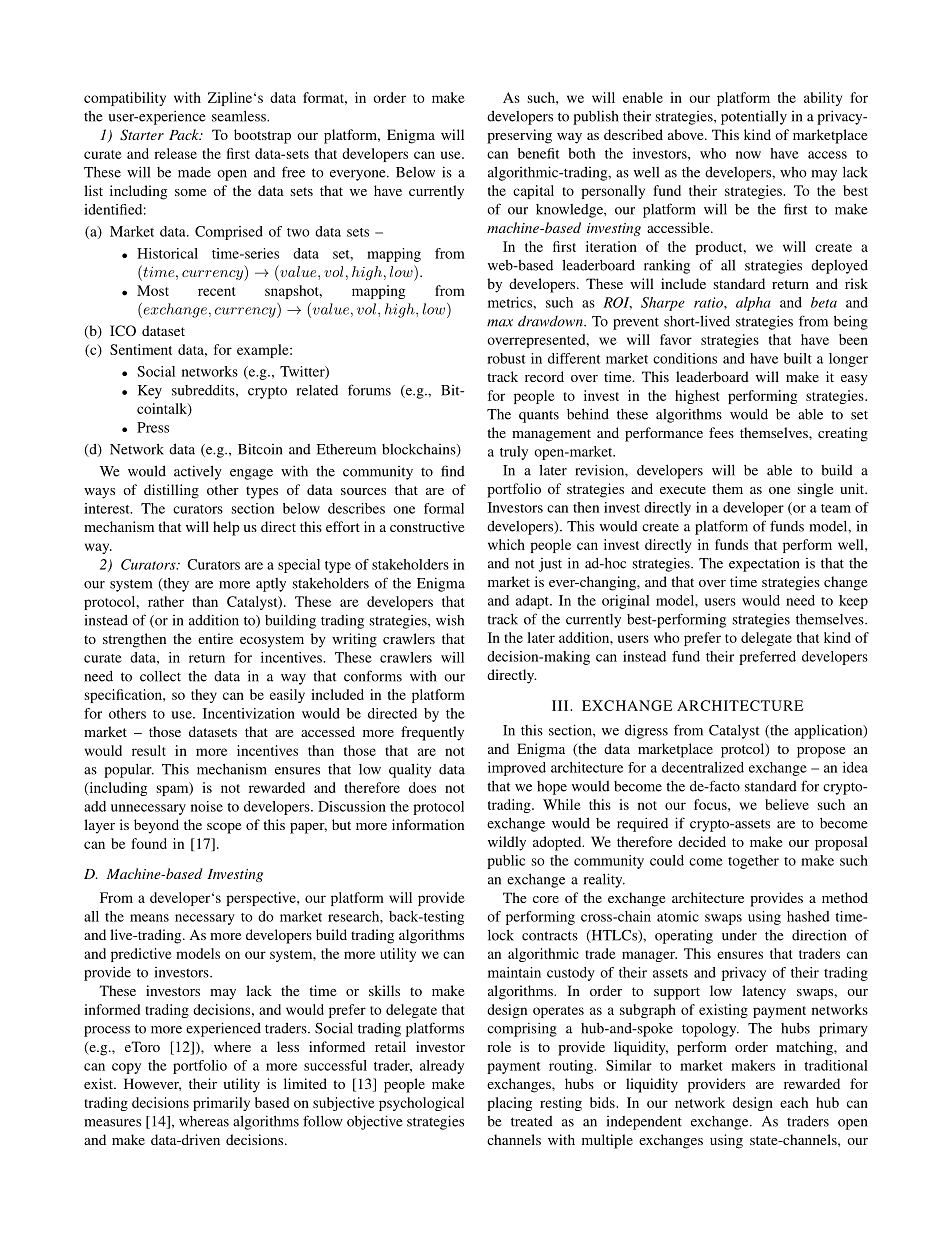 This document has width=952, height=1233. I want to click on Pack, so click(185, 134).
